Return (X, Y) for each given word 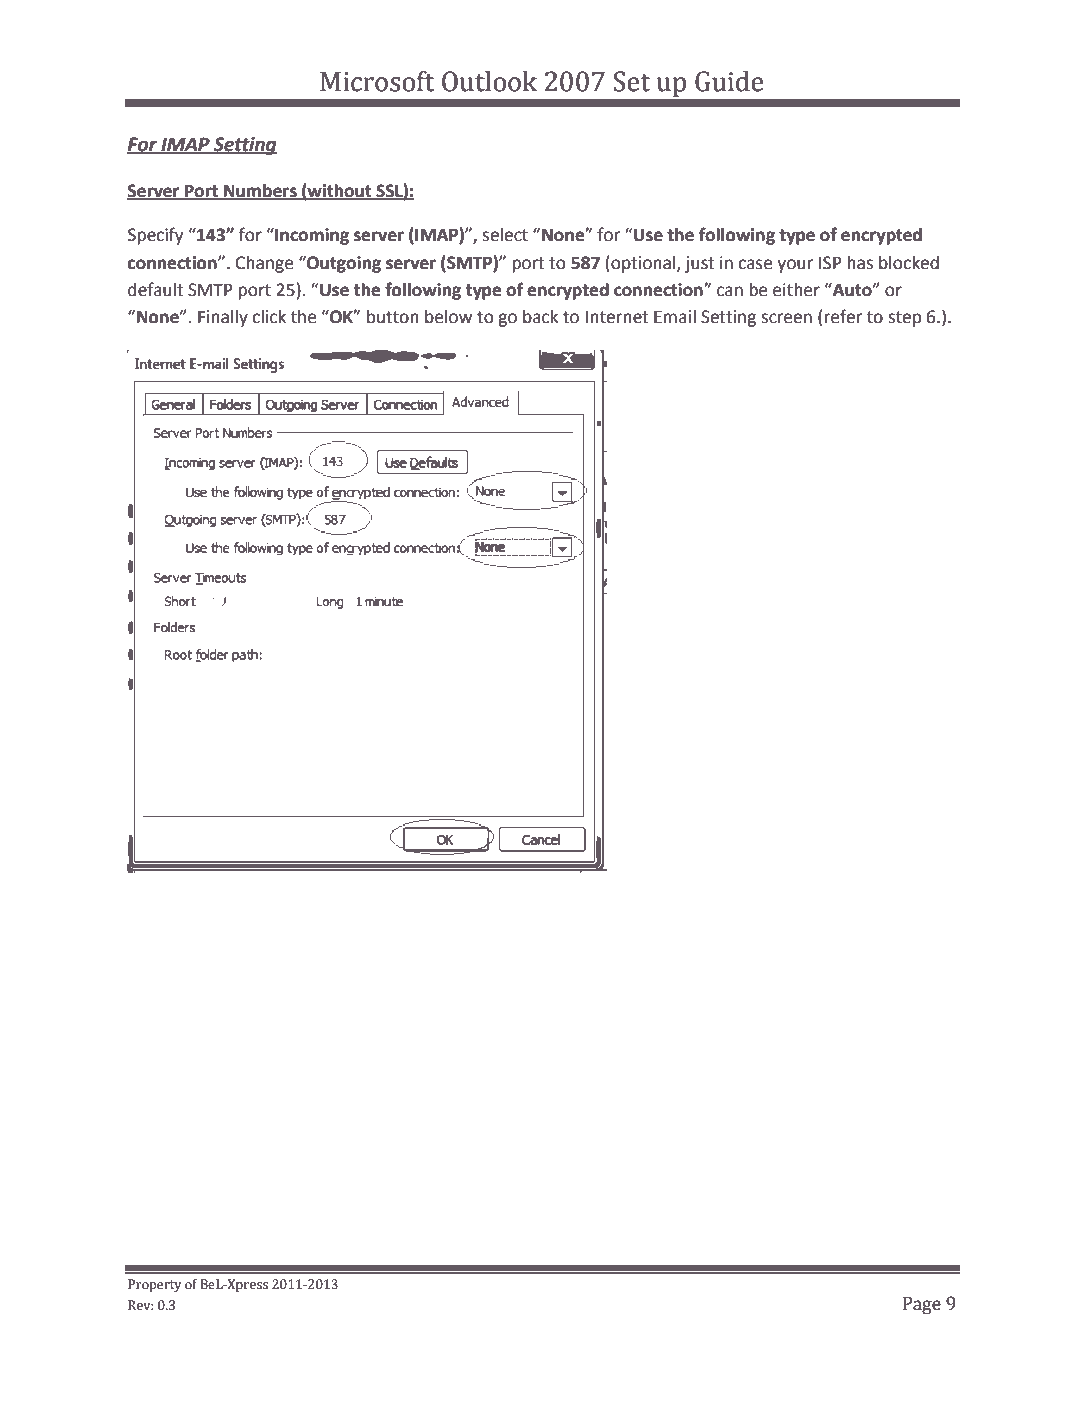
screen (786, 318)
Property (155, 1285)
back (540, 317)
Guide (729, 81)
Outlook (489, 81)
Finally (223, 318)
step (904, 319)
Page (922, 1305)
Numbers (260, 191)
